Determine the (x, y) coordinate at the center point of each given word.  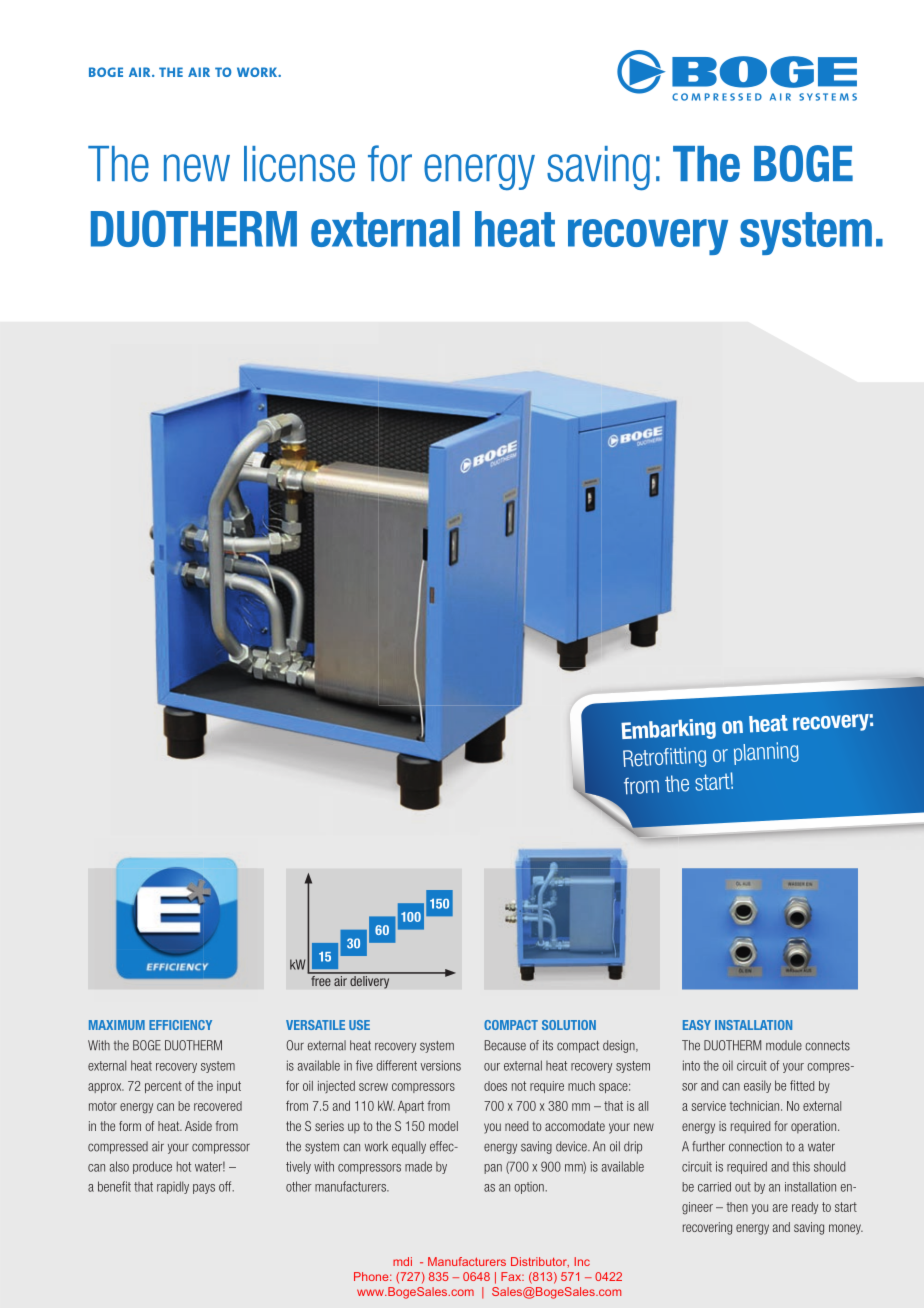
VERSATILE (315, 1025)
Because (505, 1045)
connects (827, 1046)
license (299, 164)
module (784, 1045)
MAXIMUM (117, 1025)
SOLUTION (569, 1025)
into (691, 1065)
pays (204, 1189)
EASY (697, 1025)
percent (163, 1087)
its (548, 1045)
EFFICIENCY (180, 1025)
